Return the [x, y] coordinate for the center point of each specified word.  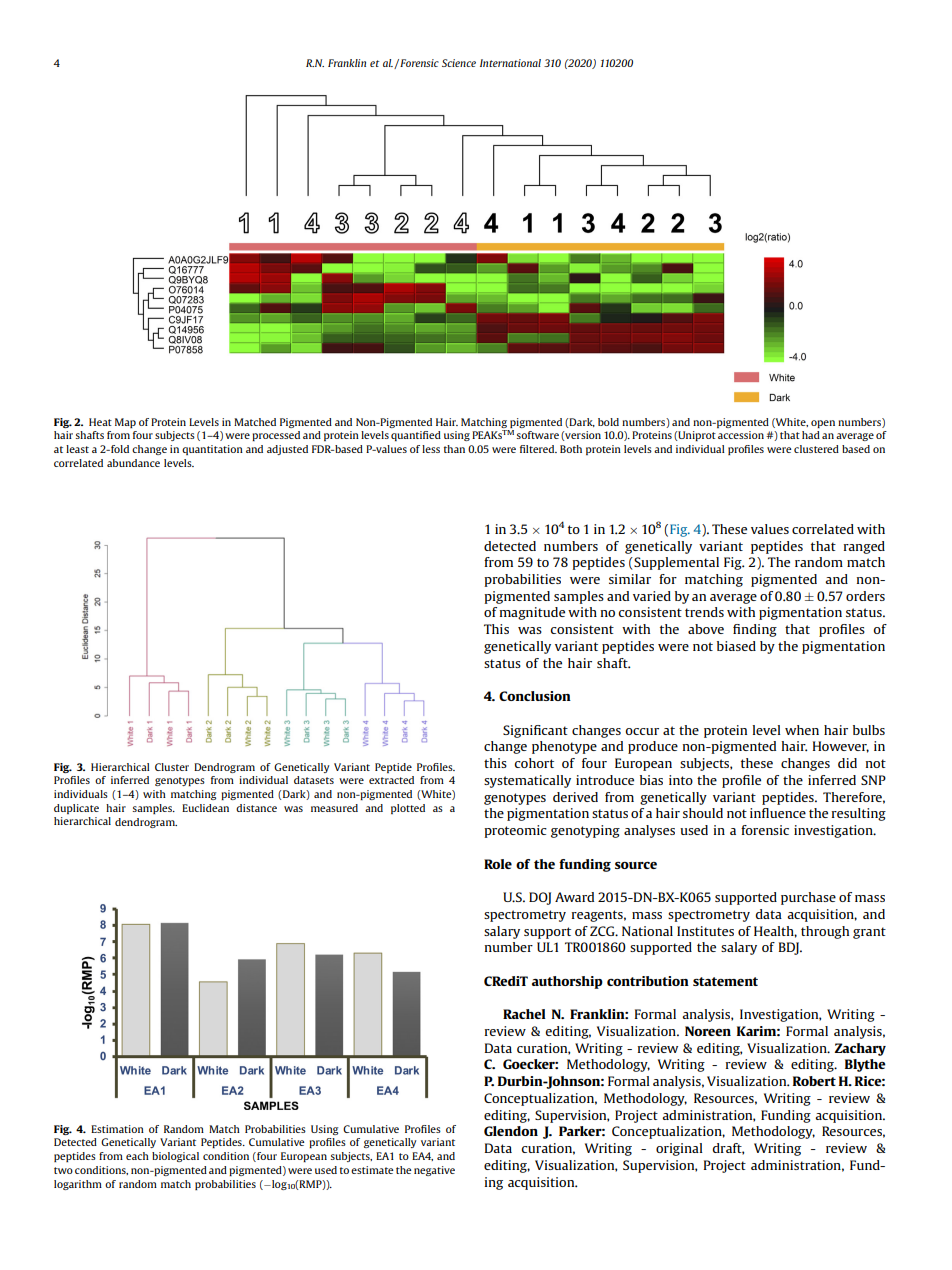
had [811, 435]
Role [498, 864]
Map [125, 423]
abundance [133, 463]
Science [459, 63]
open [823, 424]
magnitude [532, 613]
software [537, 435]
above [706, 629]
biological [175, 1157]
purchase [808, 898]
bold [608, 422]
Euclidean [205, 808]
